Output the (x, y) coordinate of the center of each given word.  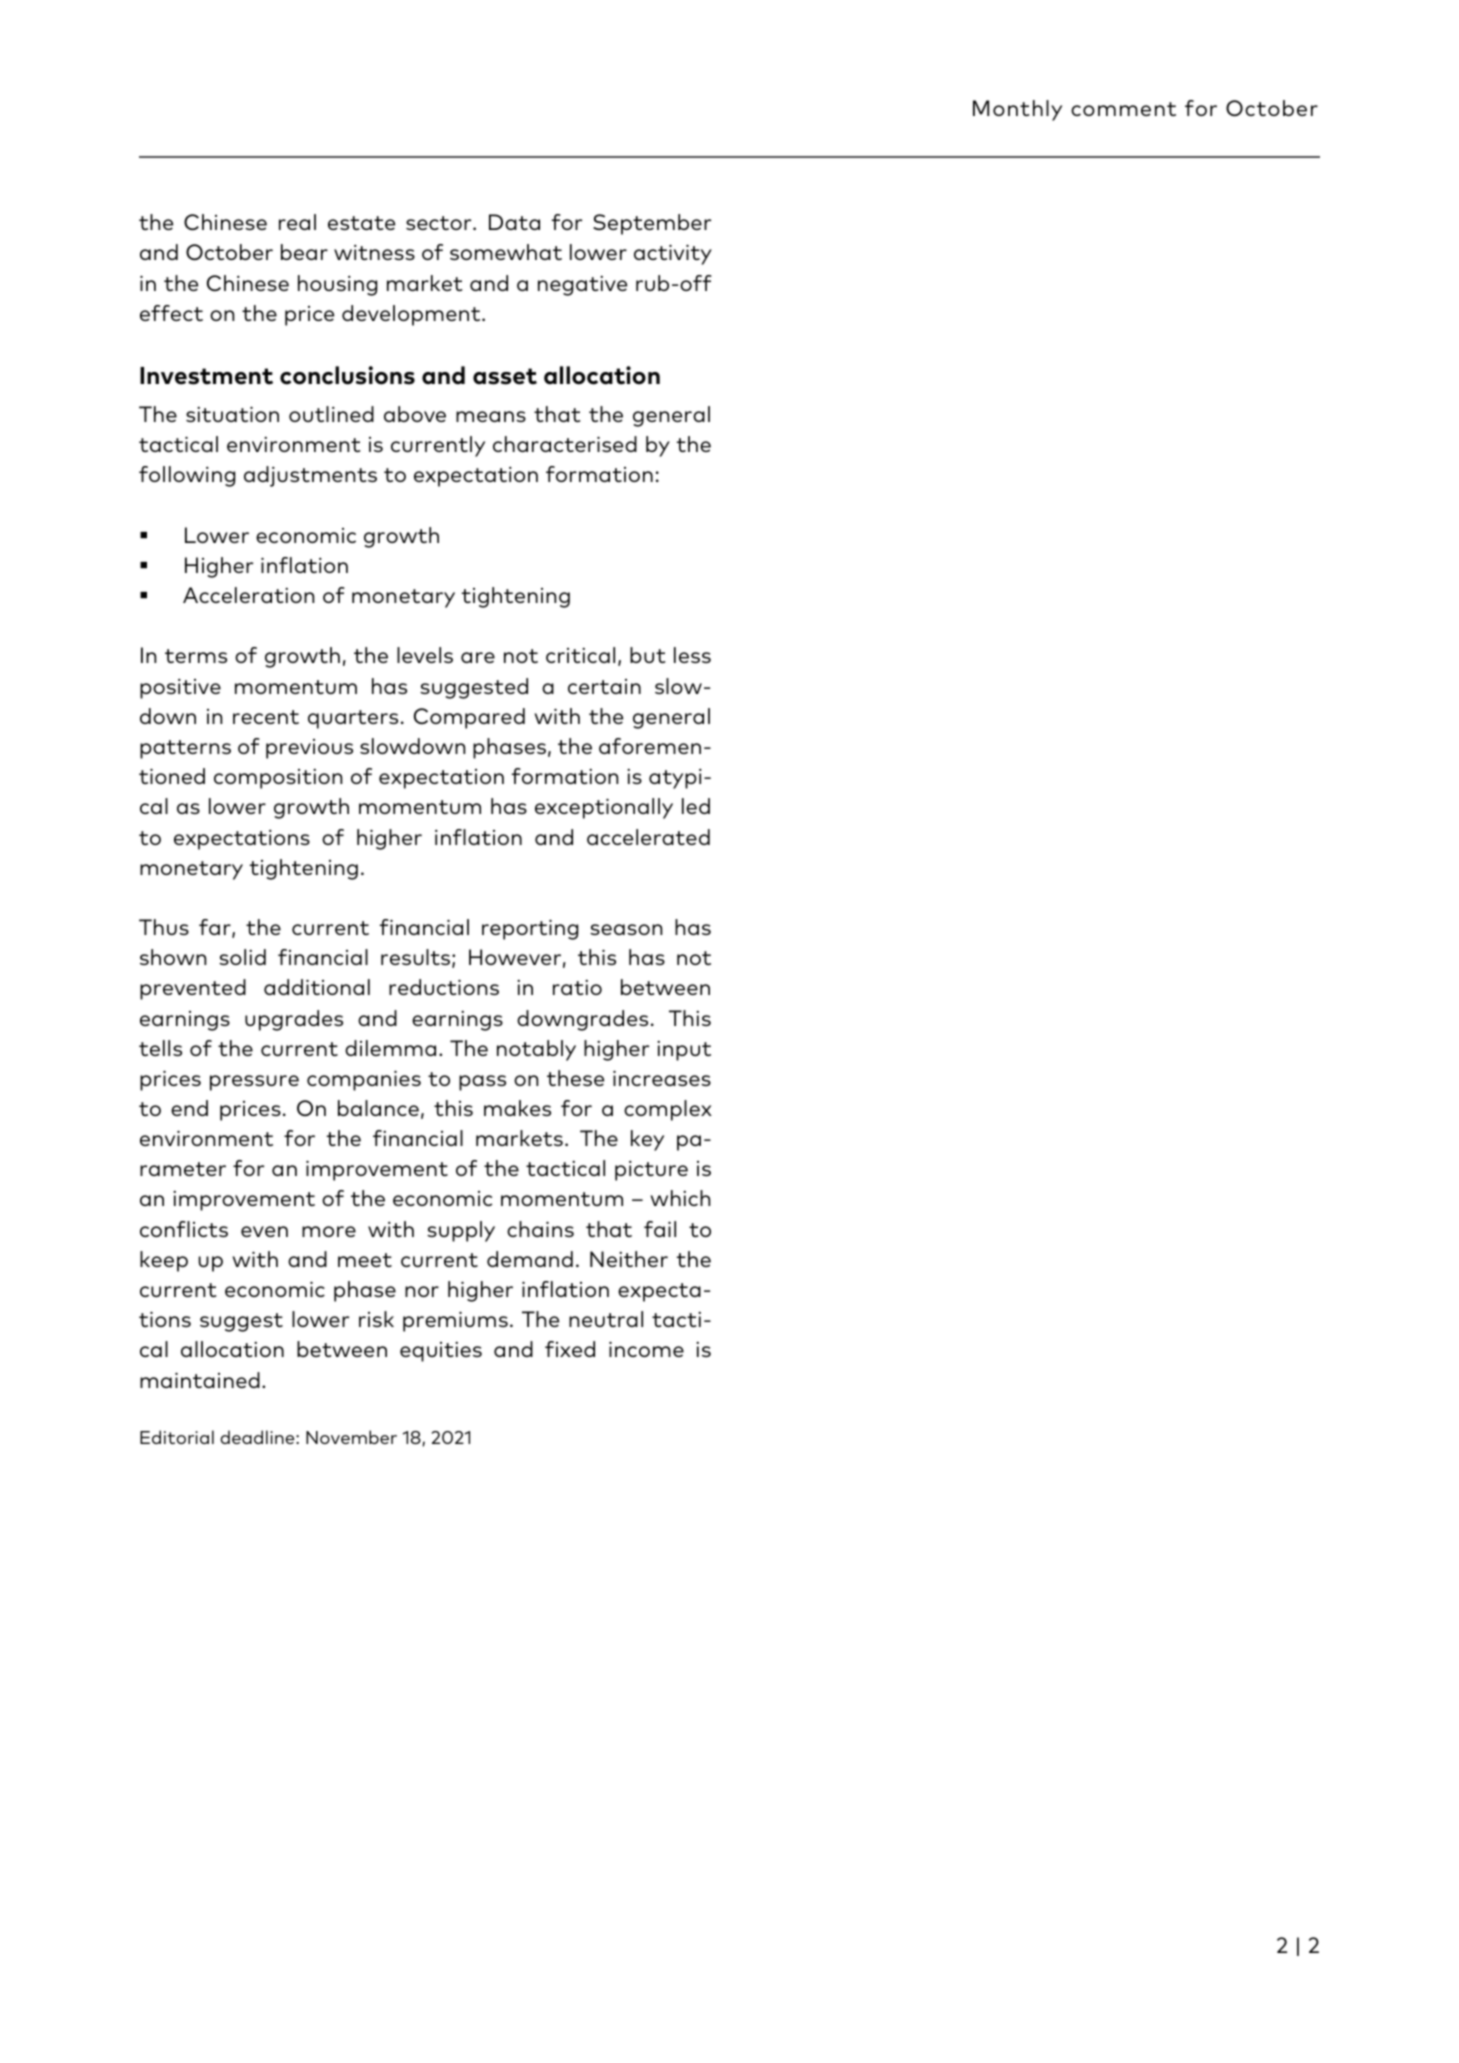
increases (662, 1078)
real (297, 222)
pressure (254, 1083)
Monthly (1017, 110)
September (652, 224)
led (696, 806)
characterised (565, 444)
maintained (200, 1380)
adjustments (310, 476)
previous (309, 749)
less (692, 655)
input (684, 1051)
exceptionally (604, 808)
